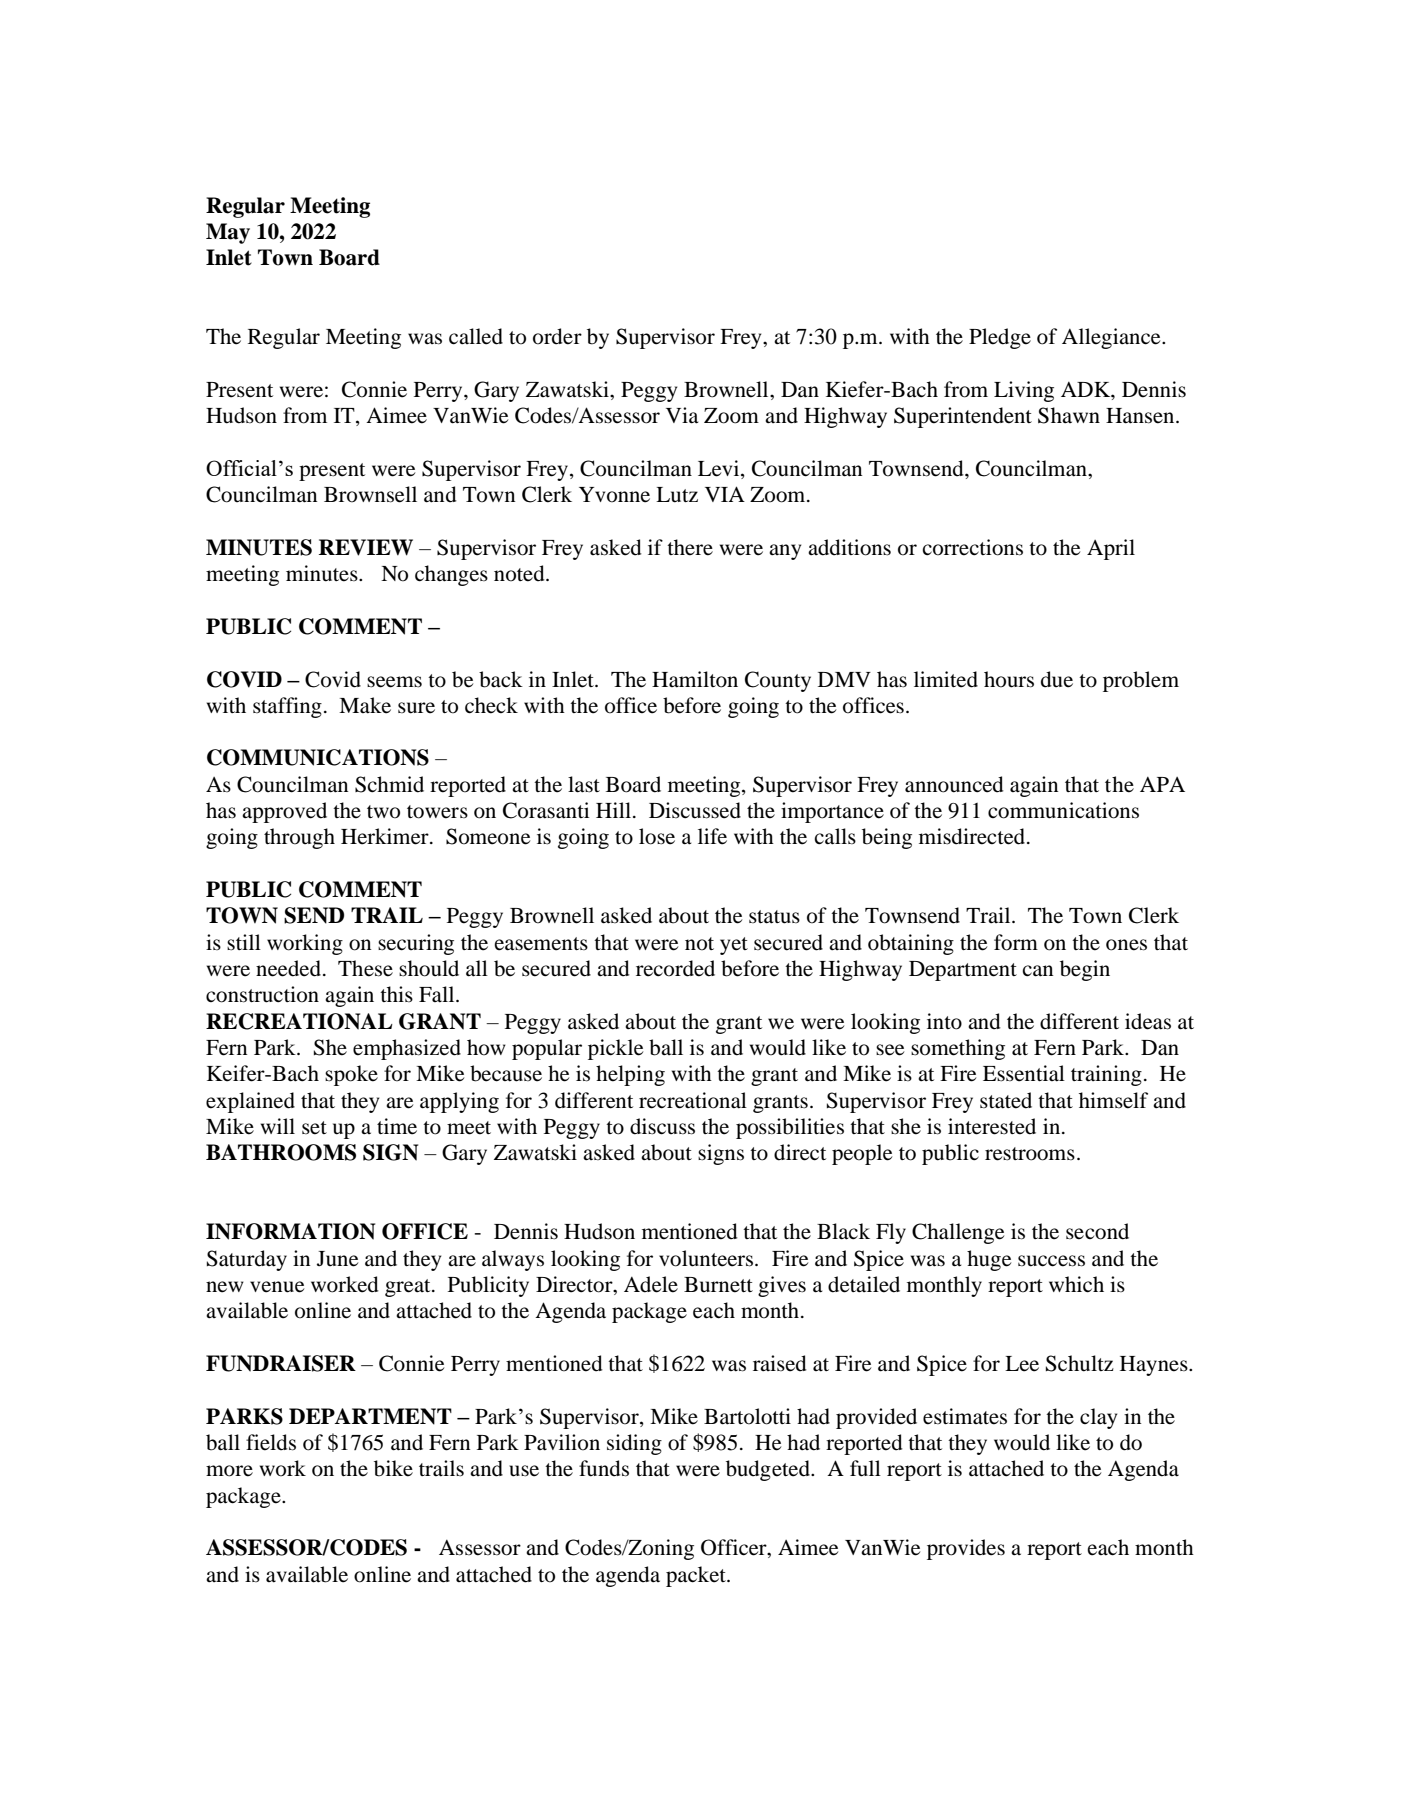 This document has width=1401, height=1813. Describe the element at coordinates (1000, 338) in the document. I see `Pledge` at that location.
